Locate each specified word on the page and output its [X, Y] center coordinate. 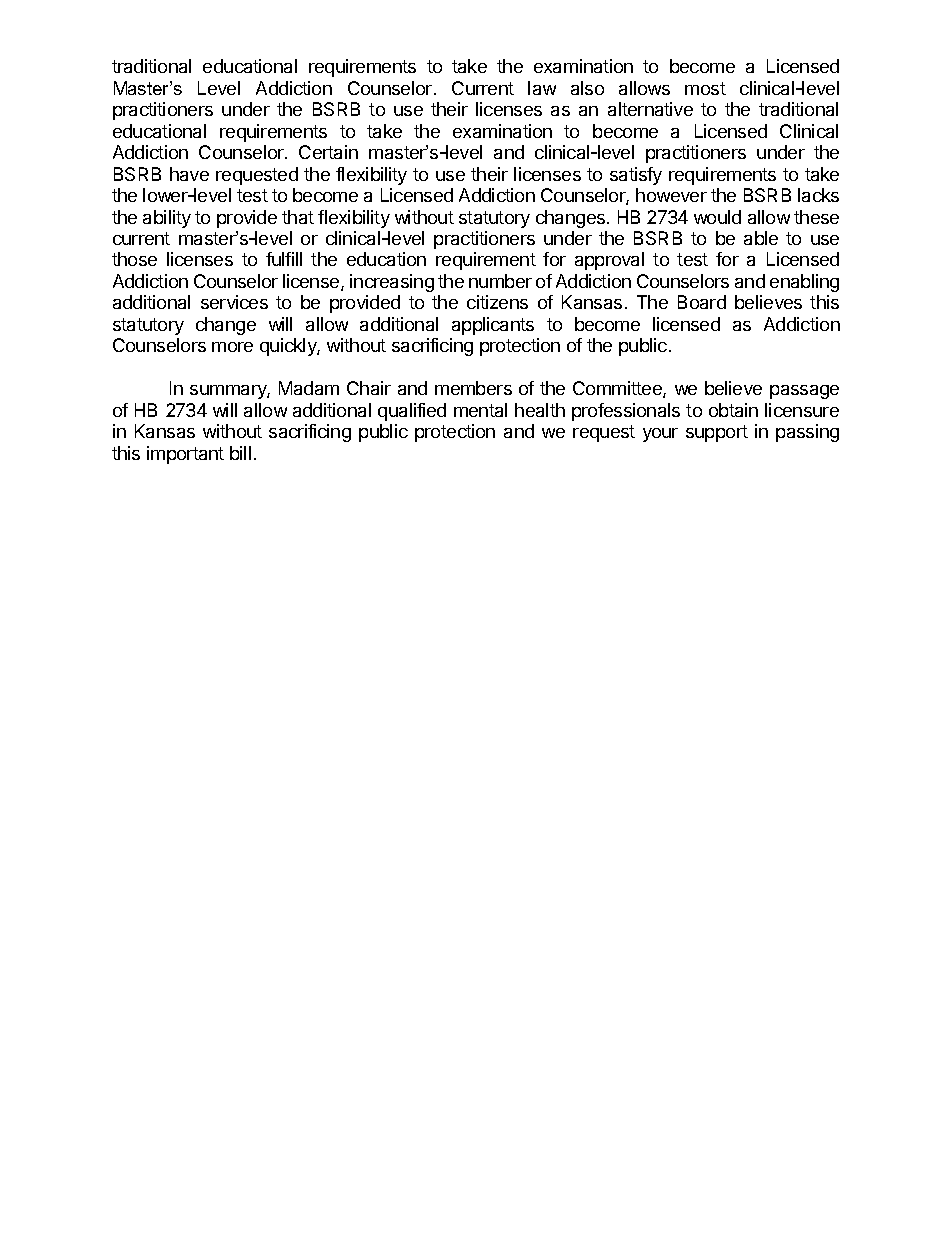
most [705, 88]
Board [702, 302]
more [232, 347]
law [542, 88]
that [298, 217]
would [717, 217]
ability [167, 219]
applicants [493, 326]
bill [240, 453]
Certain [328, 152]
